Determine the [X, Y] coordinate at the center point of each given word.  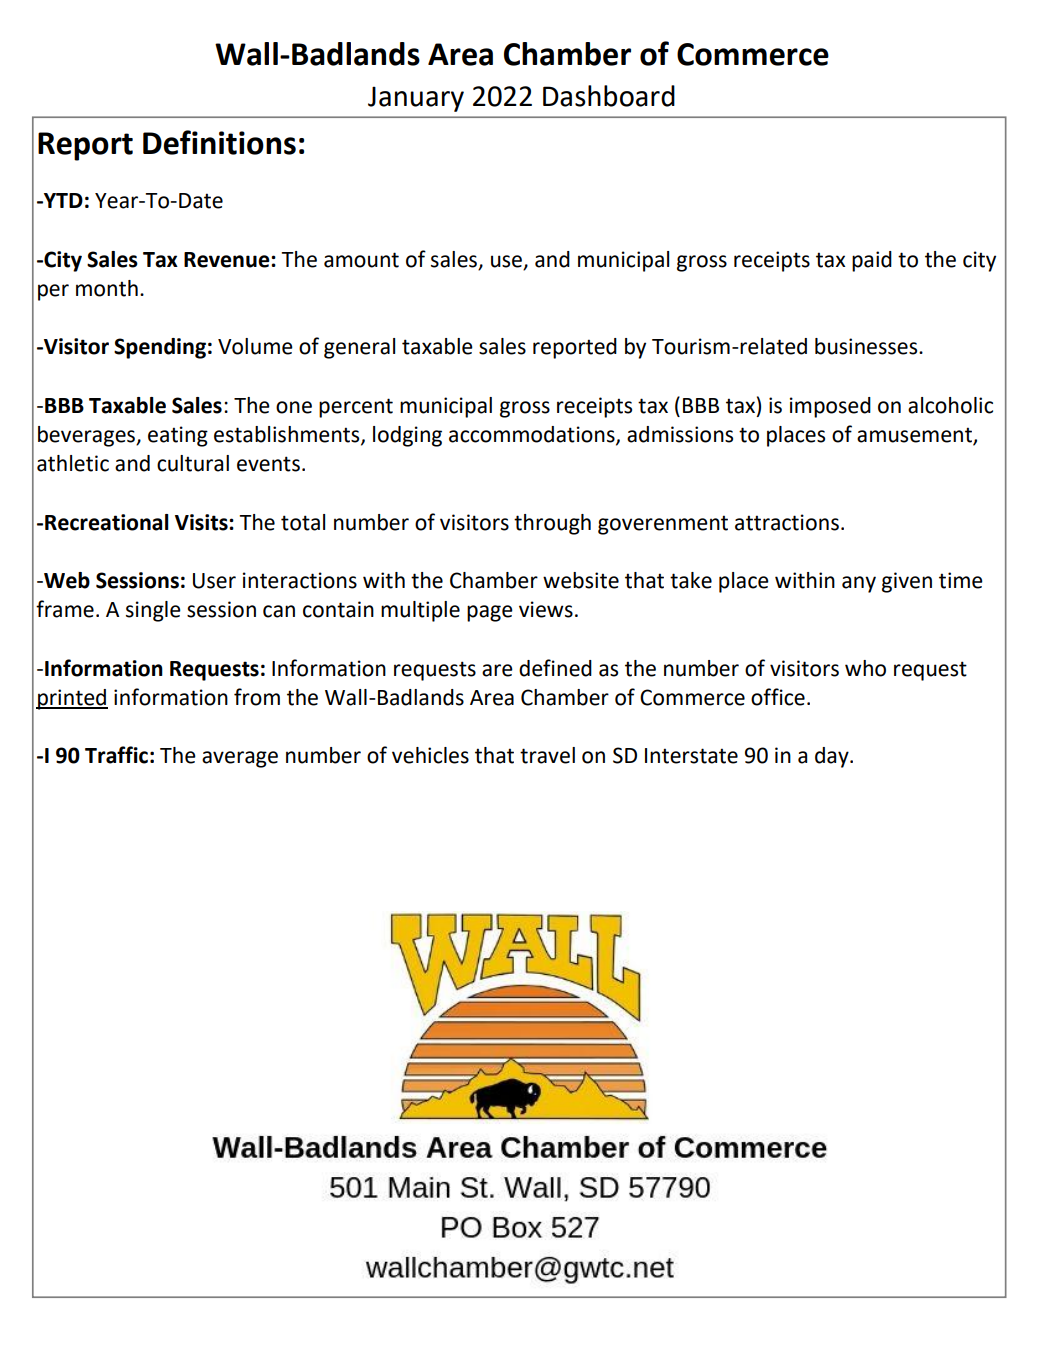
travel [547, 755]
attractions [787, 522]
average [240, 759]
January [416, 99]
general [359, 348]
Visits [202, 522]
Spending [160, 348]
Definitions [219, 142]
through [552, 524]
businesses [867, 346]
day [833, 757]
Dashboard [609, 96]
